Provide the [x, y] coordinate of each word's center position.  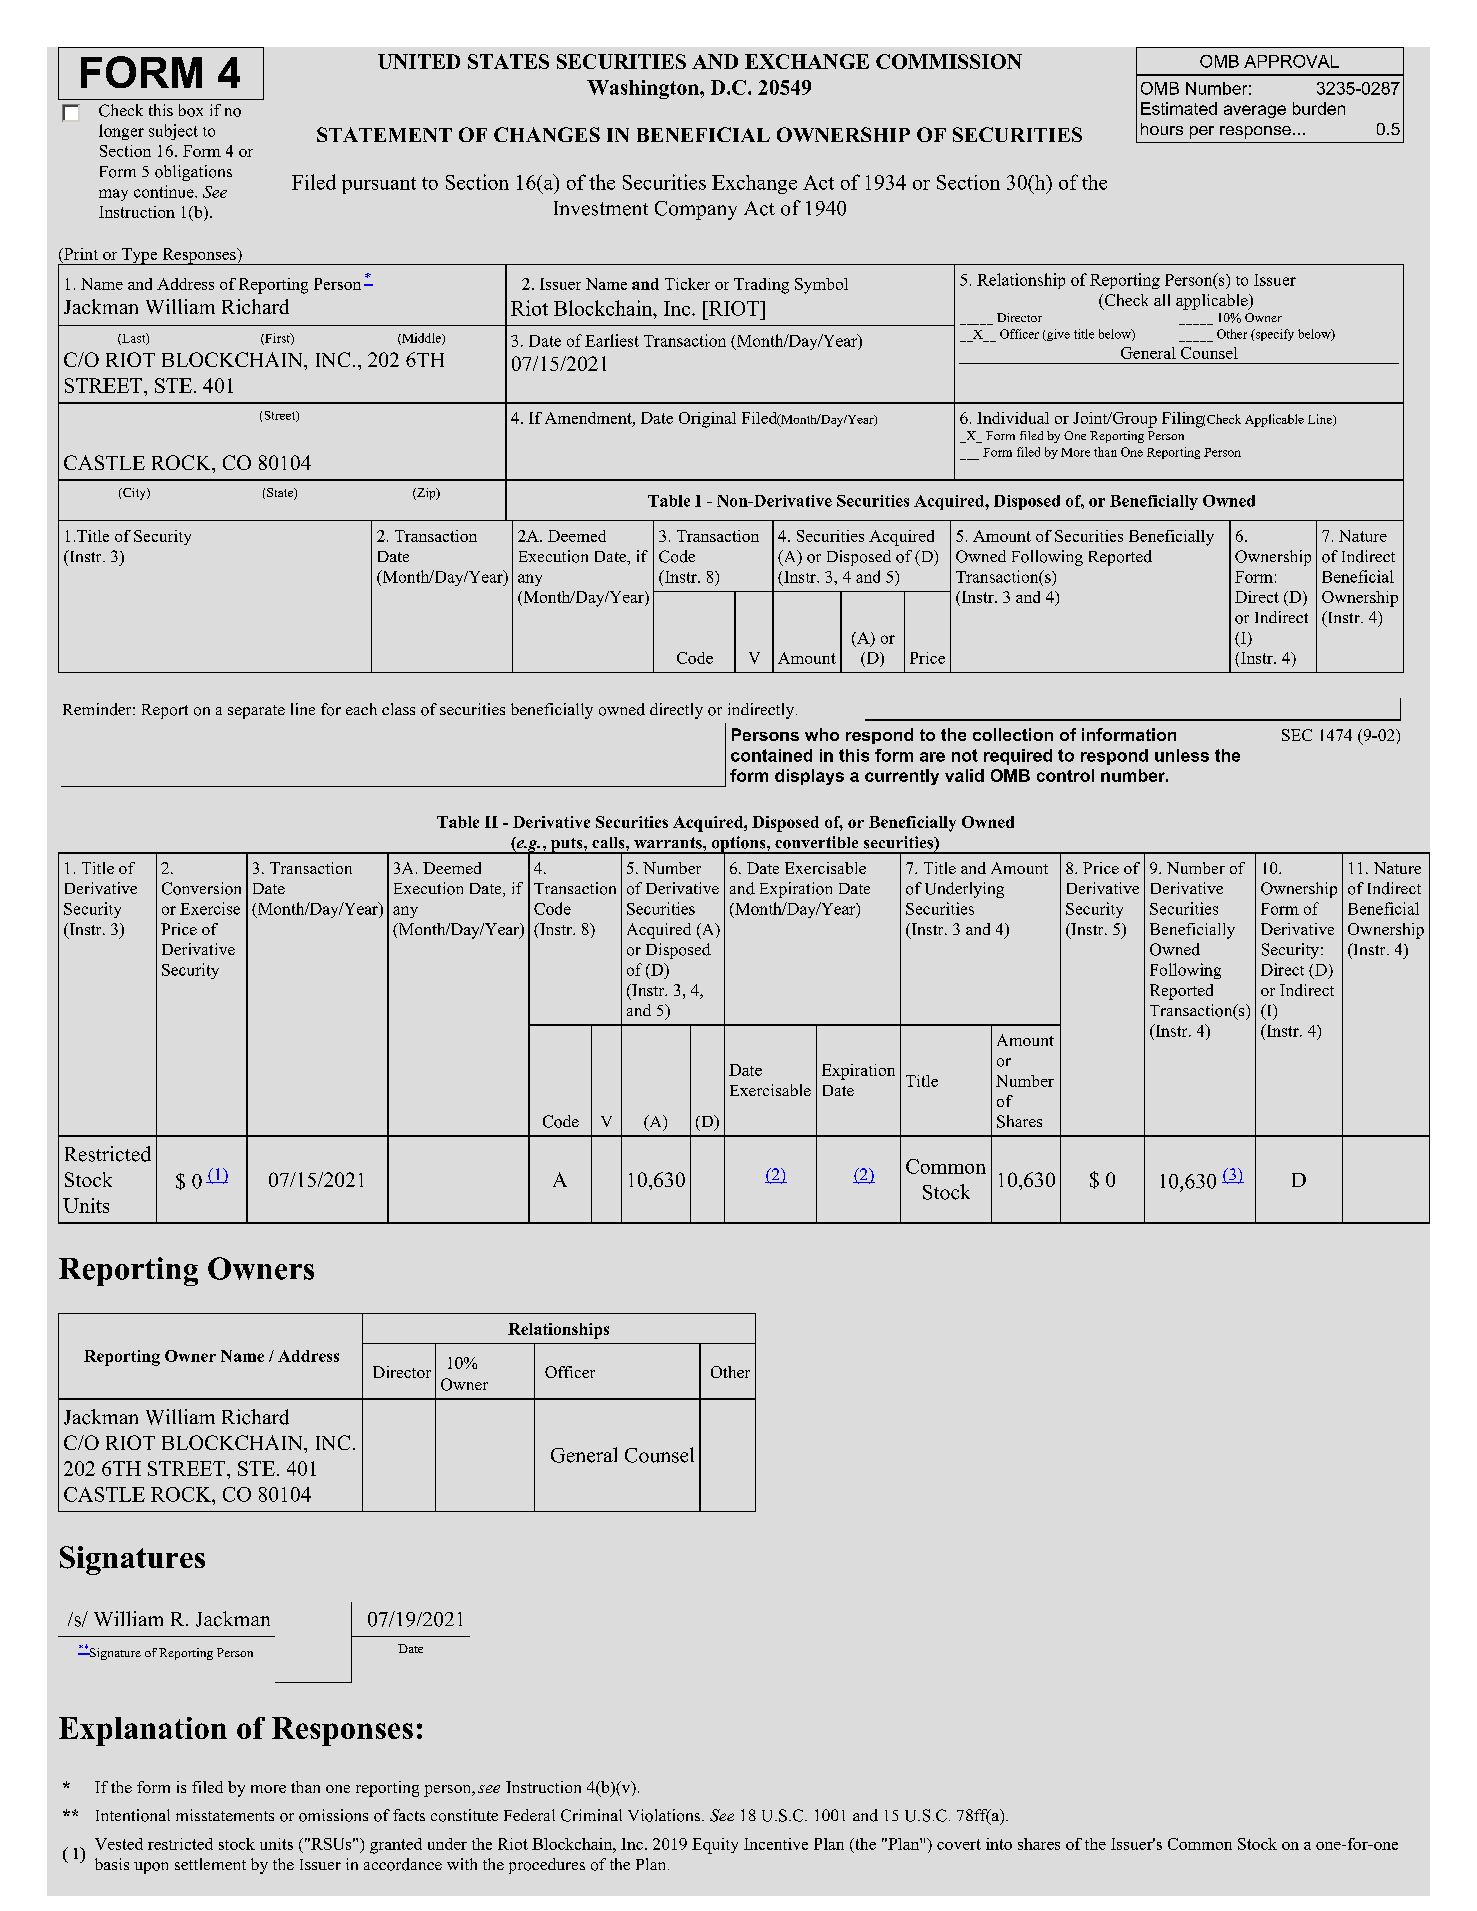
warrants [669, 843]
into [999, 1844]
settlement [210, 1864]
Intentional [133, 1815]
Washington [644, 89]
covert [959, 1844]
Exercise [210, 908]
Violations [664, 1815]
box [191, 110]
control [1065, 775]
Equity [715, 1846]
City [134, 494]
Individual [1013, 418]
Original [707, 420]
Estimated [1179, 108]
